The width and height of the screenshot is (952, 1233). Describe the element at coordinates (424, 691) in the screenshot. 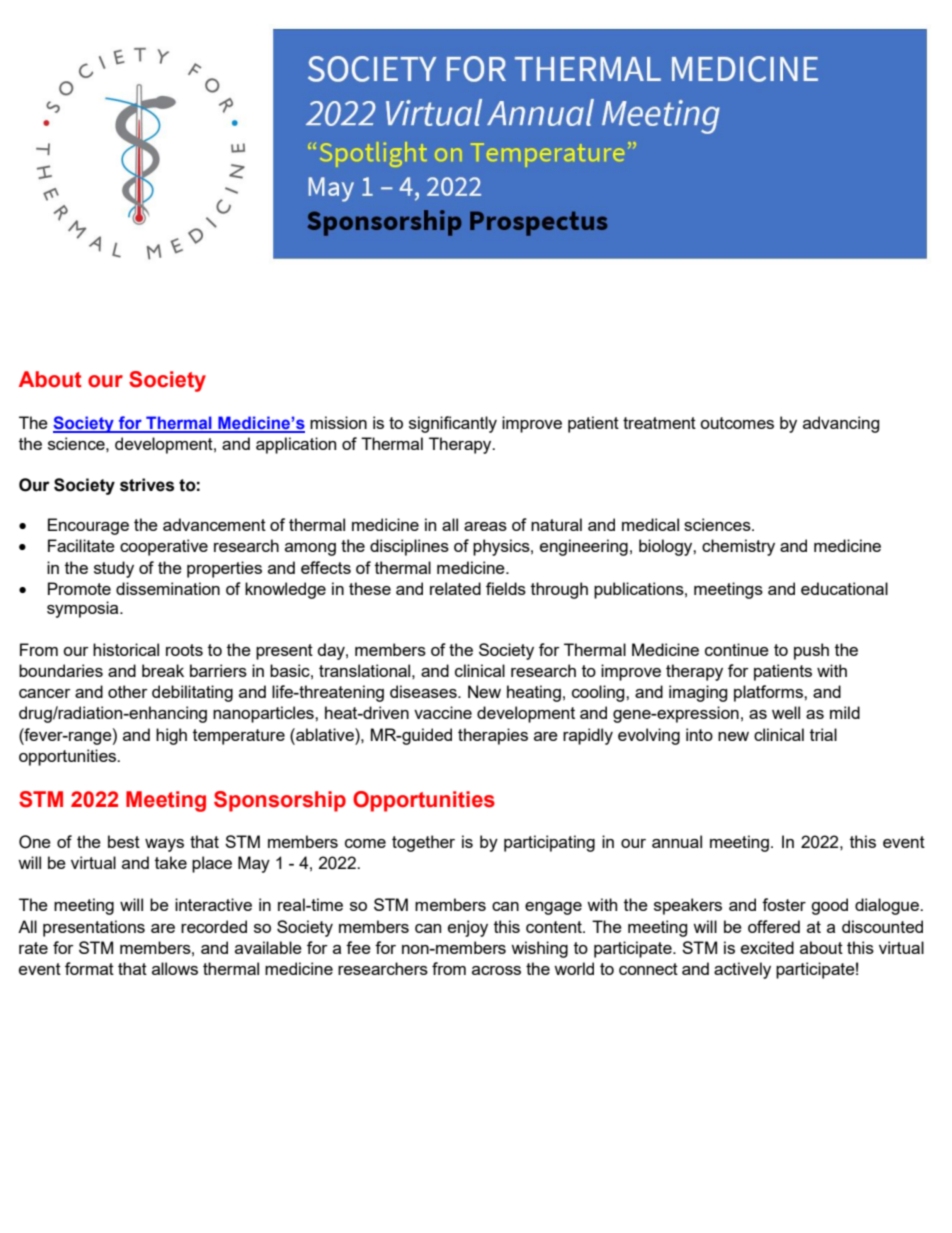

I see `diseases` at that location.
